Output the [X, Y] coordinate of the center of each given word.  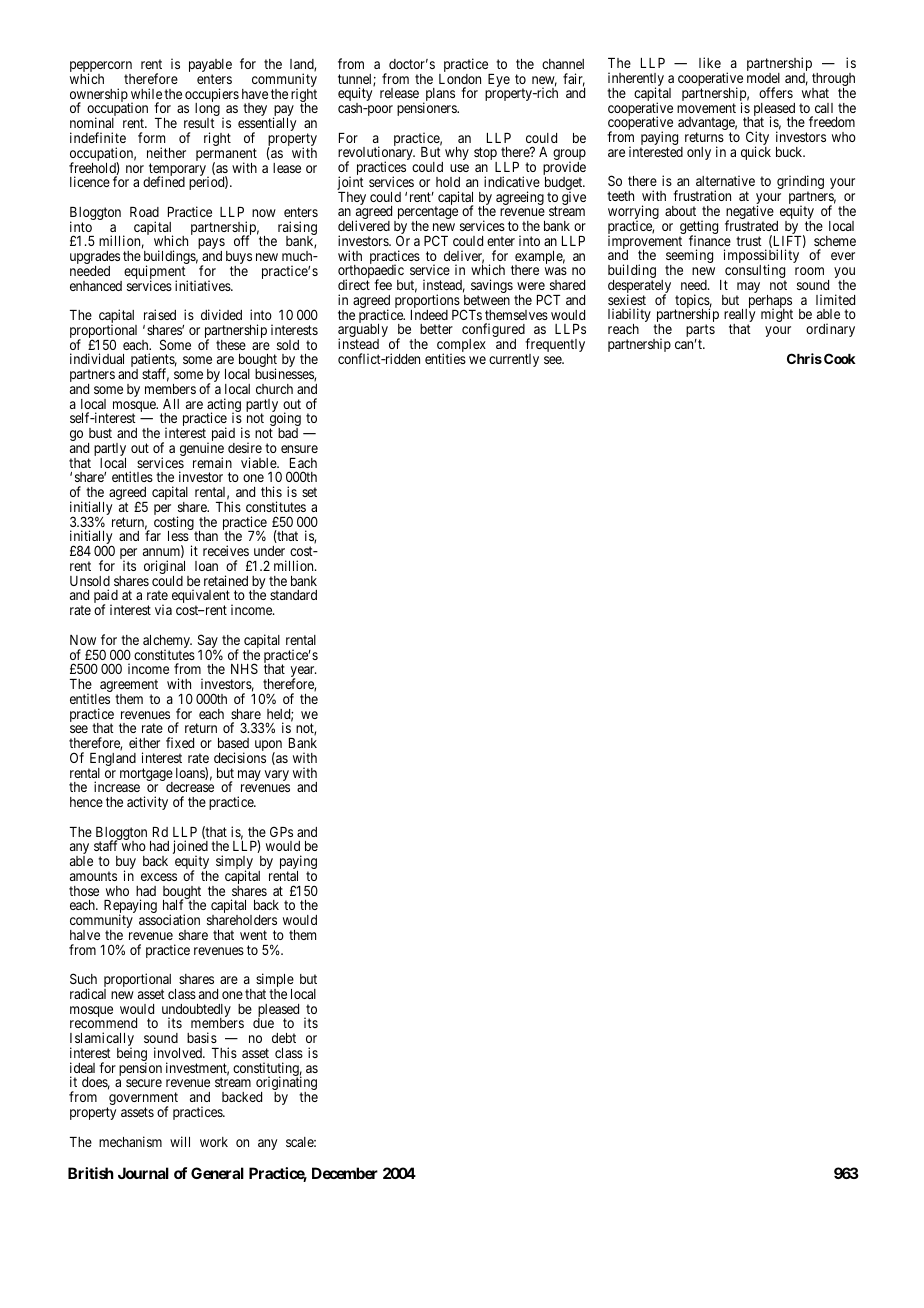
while [146, 93]
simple [275, 981]
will [180, 1141]
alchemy [167, 643]
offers [776, 92]
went [253, 935]
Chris [804, 358]
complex [461, 347]
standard [293, 595]
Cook [840, 358]
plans [439, 96]
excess [159, 877]
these [231, 345]
